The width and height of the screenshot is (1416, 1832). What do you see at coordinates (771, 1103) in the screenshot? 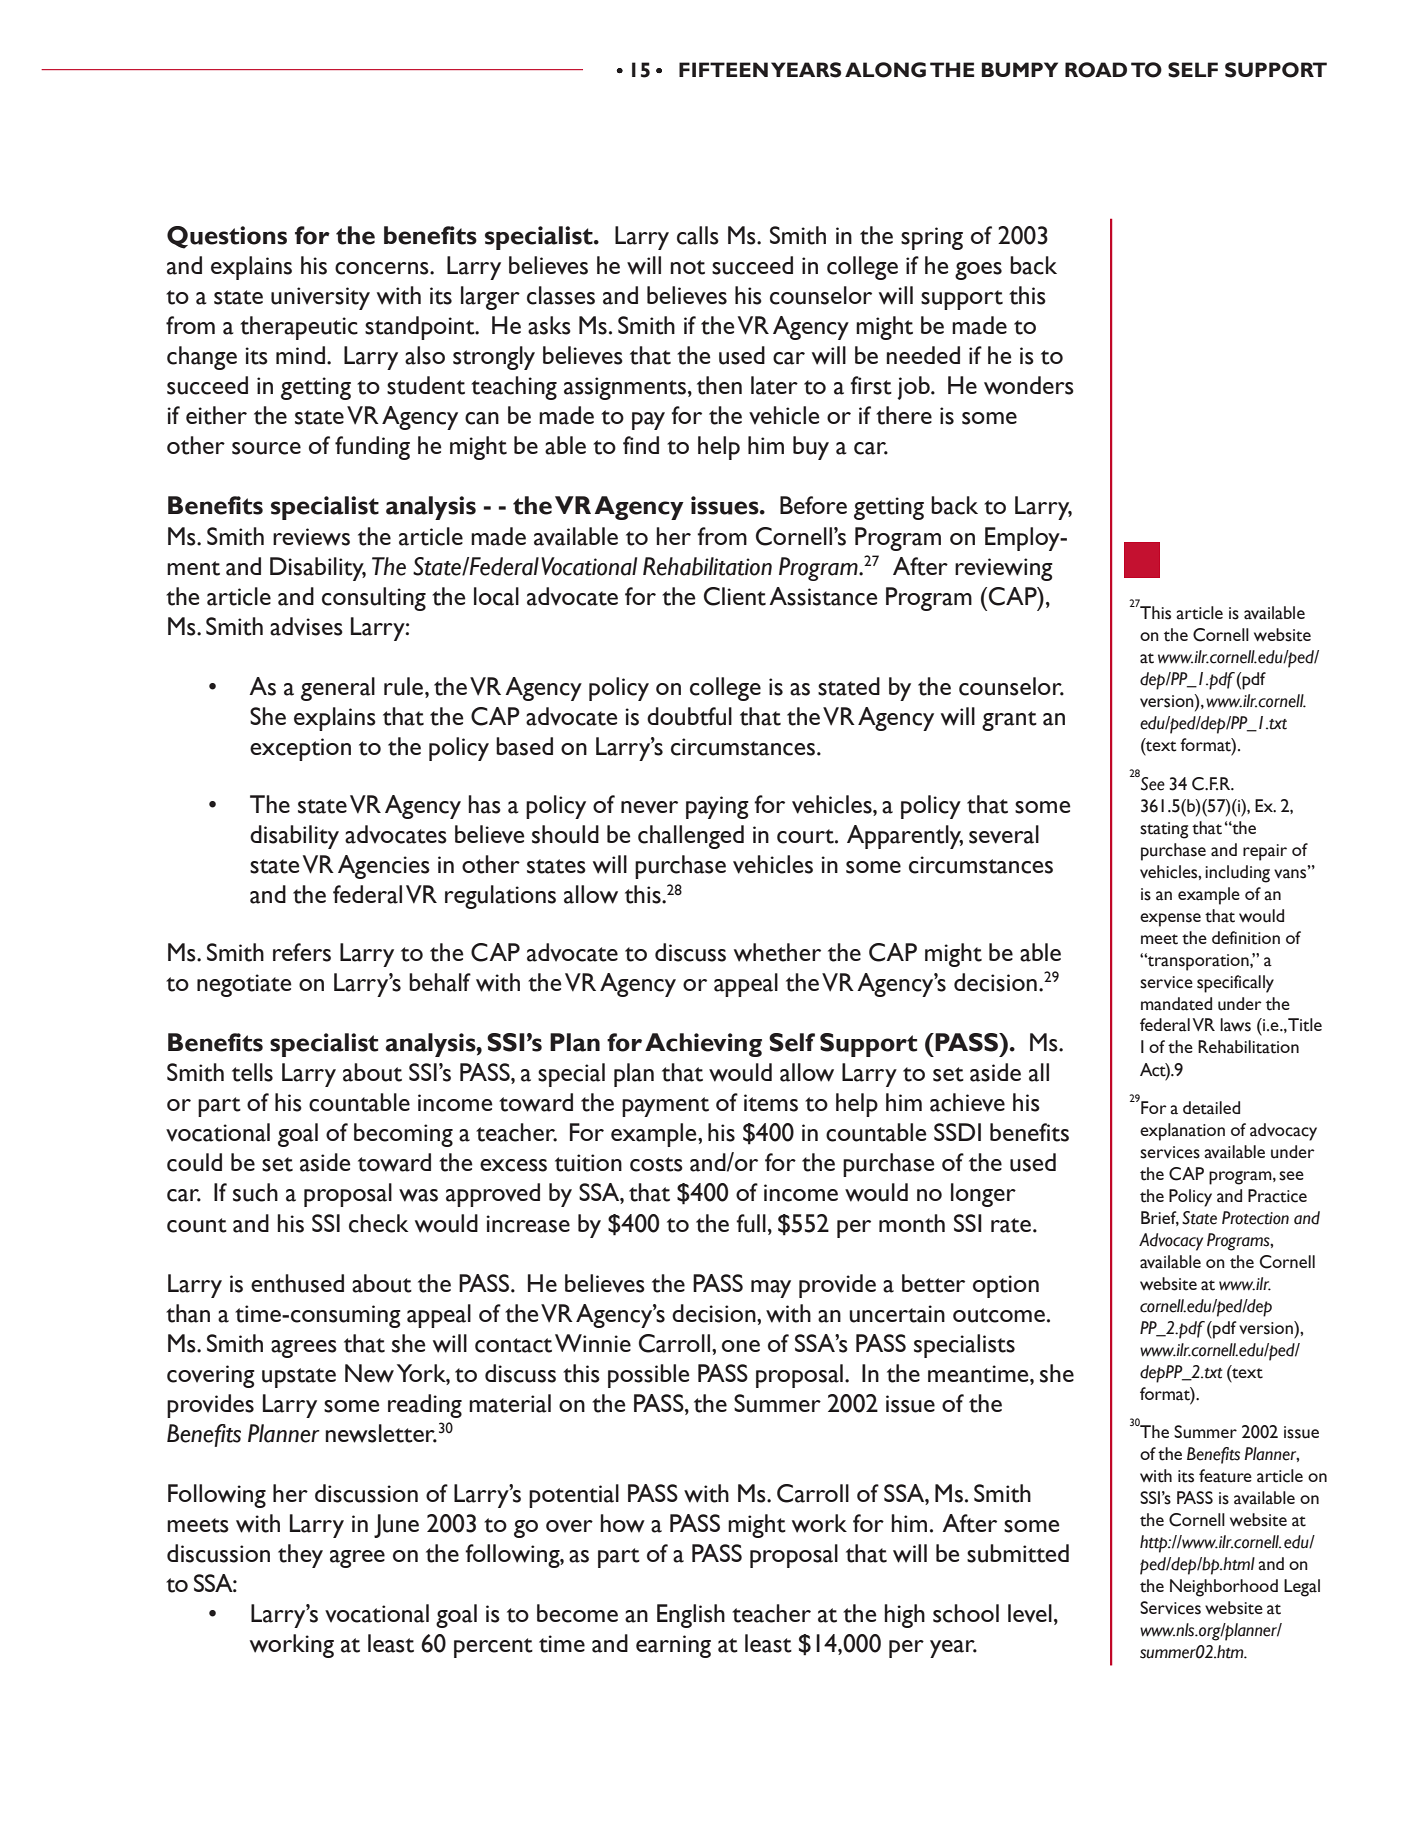
I see `items` at bounding box center [771, 1103].
